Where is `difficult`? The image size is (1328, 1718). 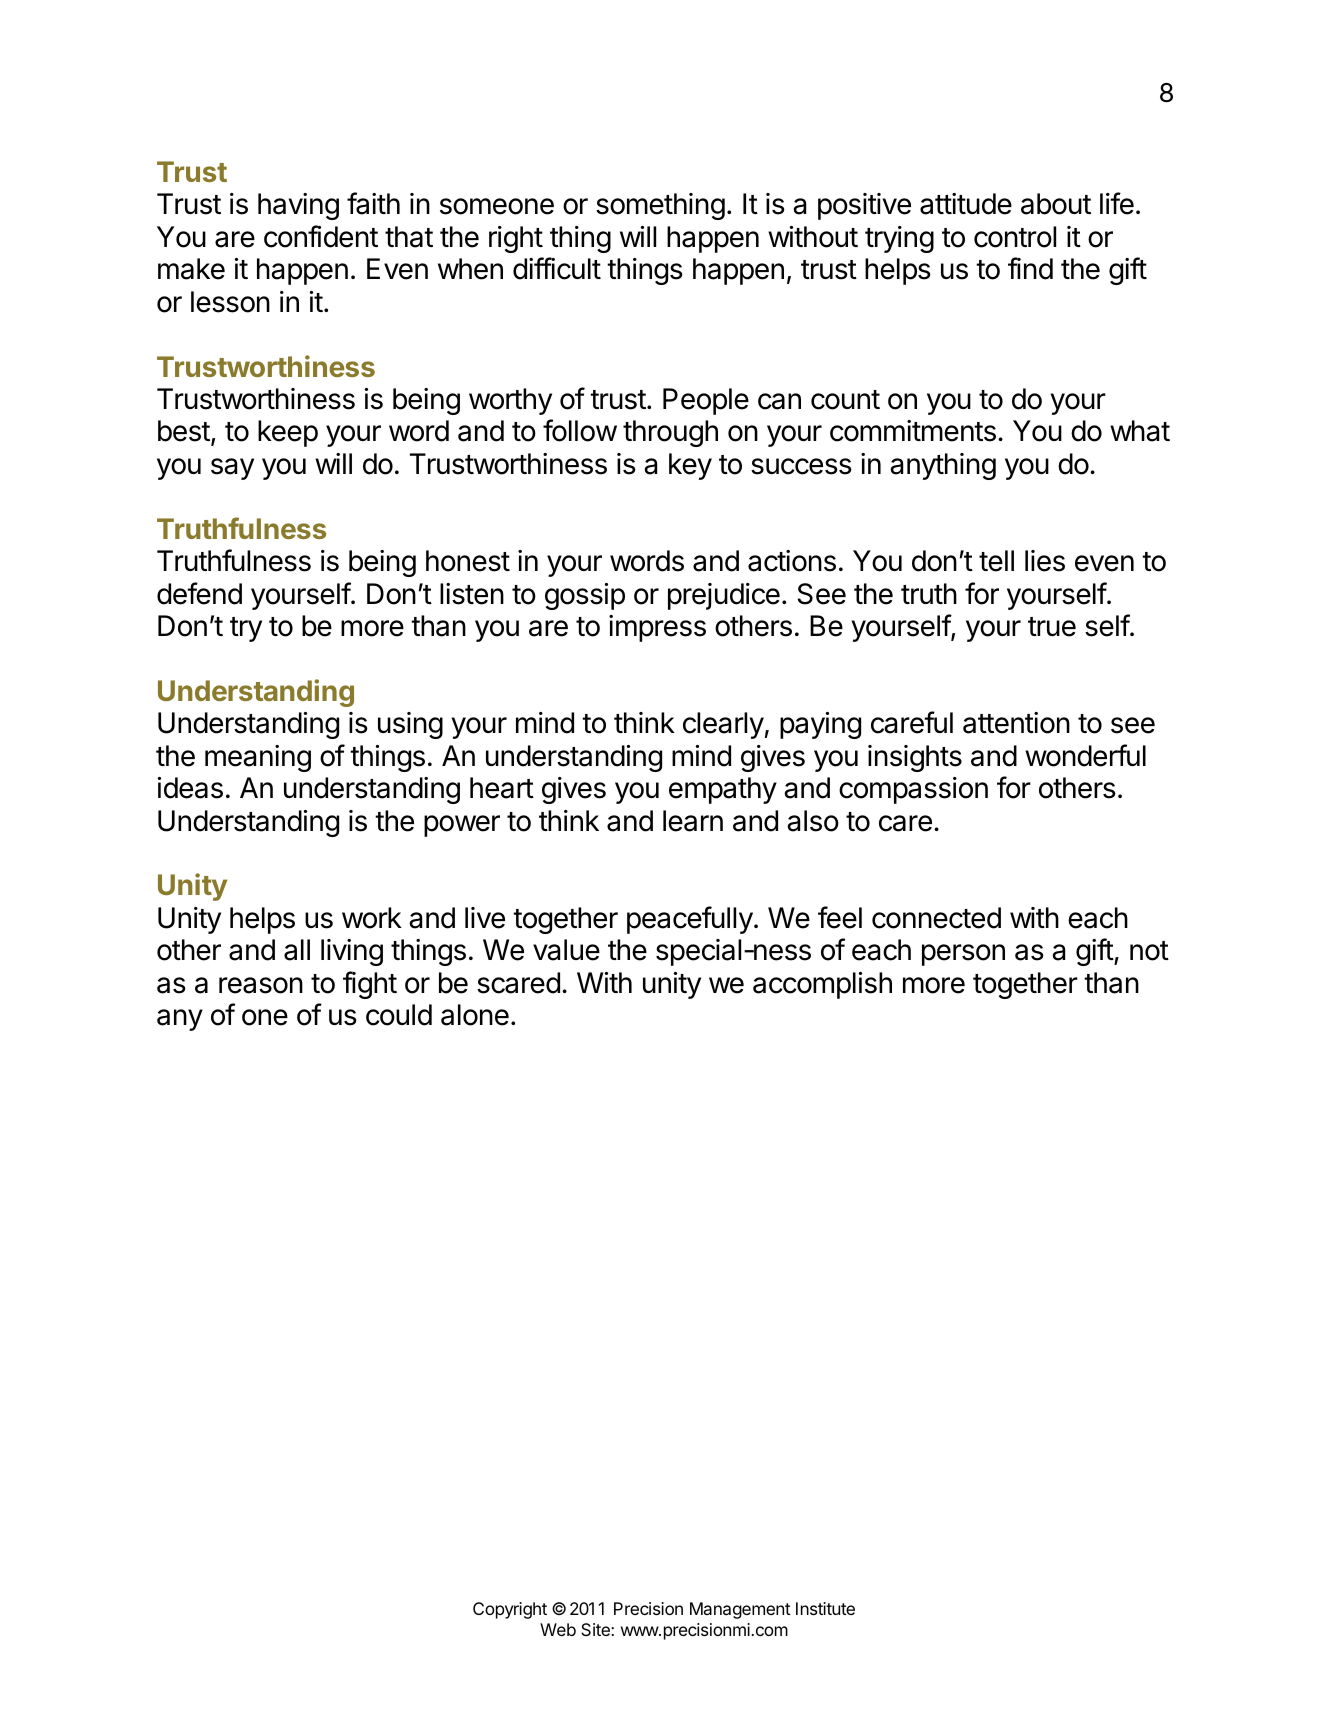
difficult is located at coordinates (557, 268).
